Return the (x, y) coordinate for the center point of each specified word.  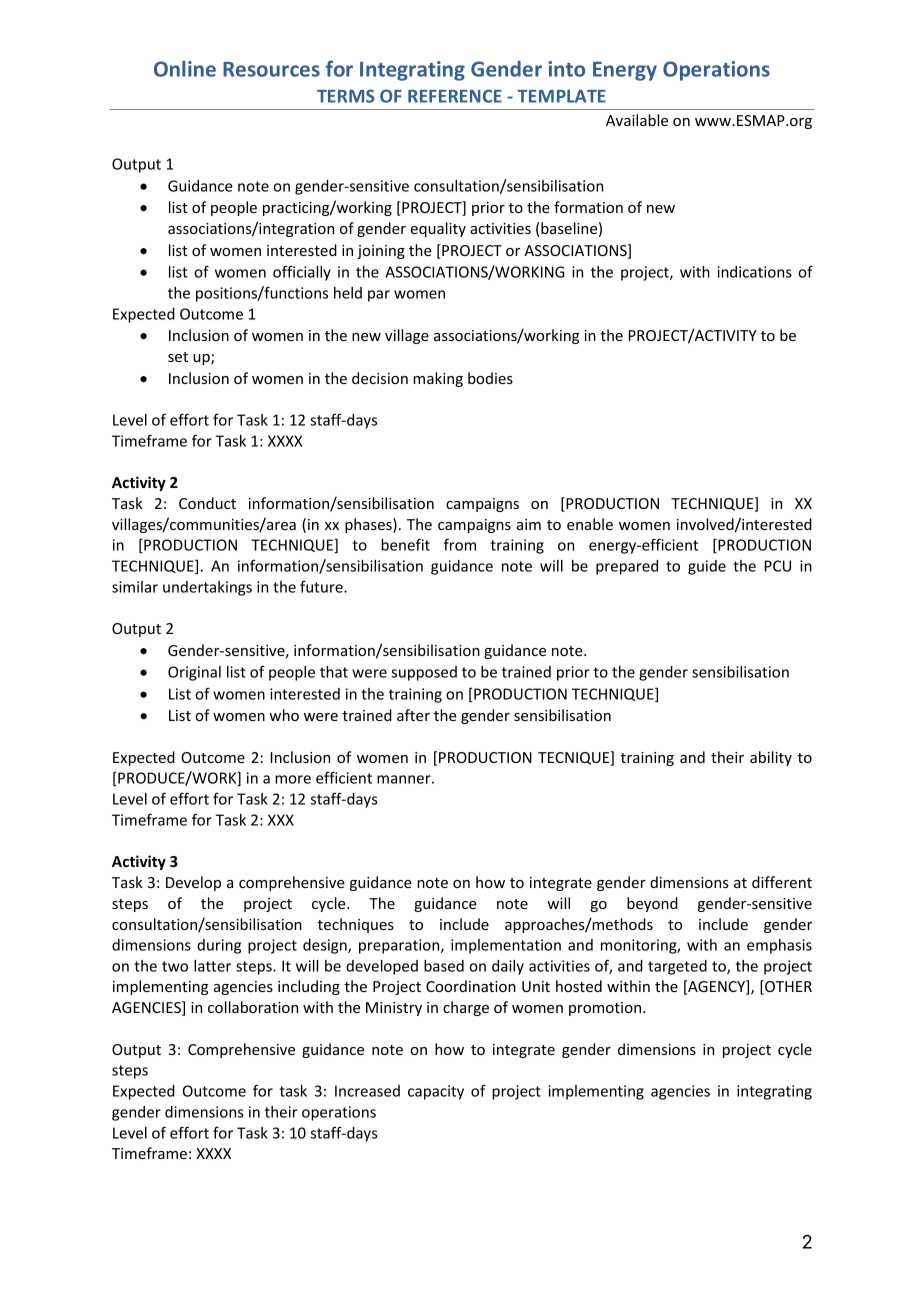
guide (707, 567)
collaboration (253, 1007)
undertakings (207, 588)
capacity (436, 1092)
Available (637, 120)
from (460, 544)
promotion (606, 1009)
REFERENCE (455, 96)
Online (185, 68)
